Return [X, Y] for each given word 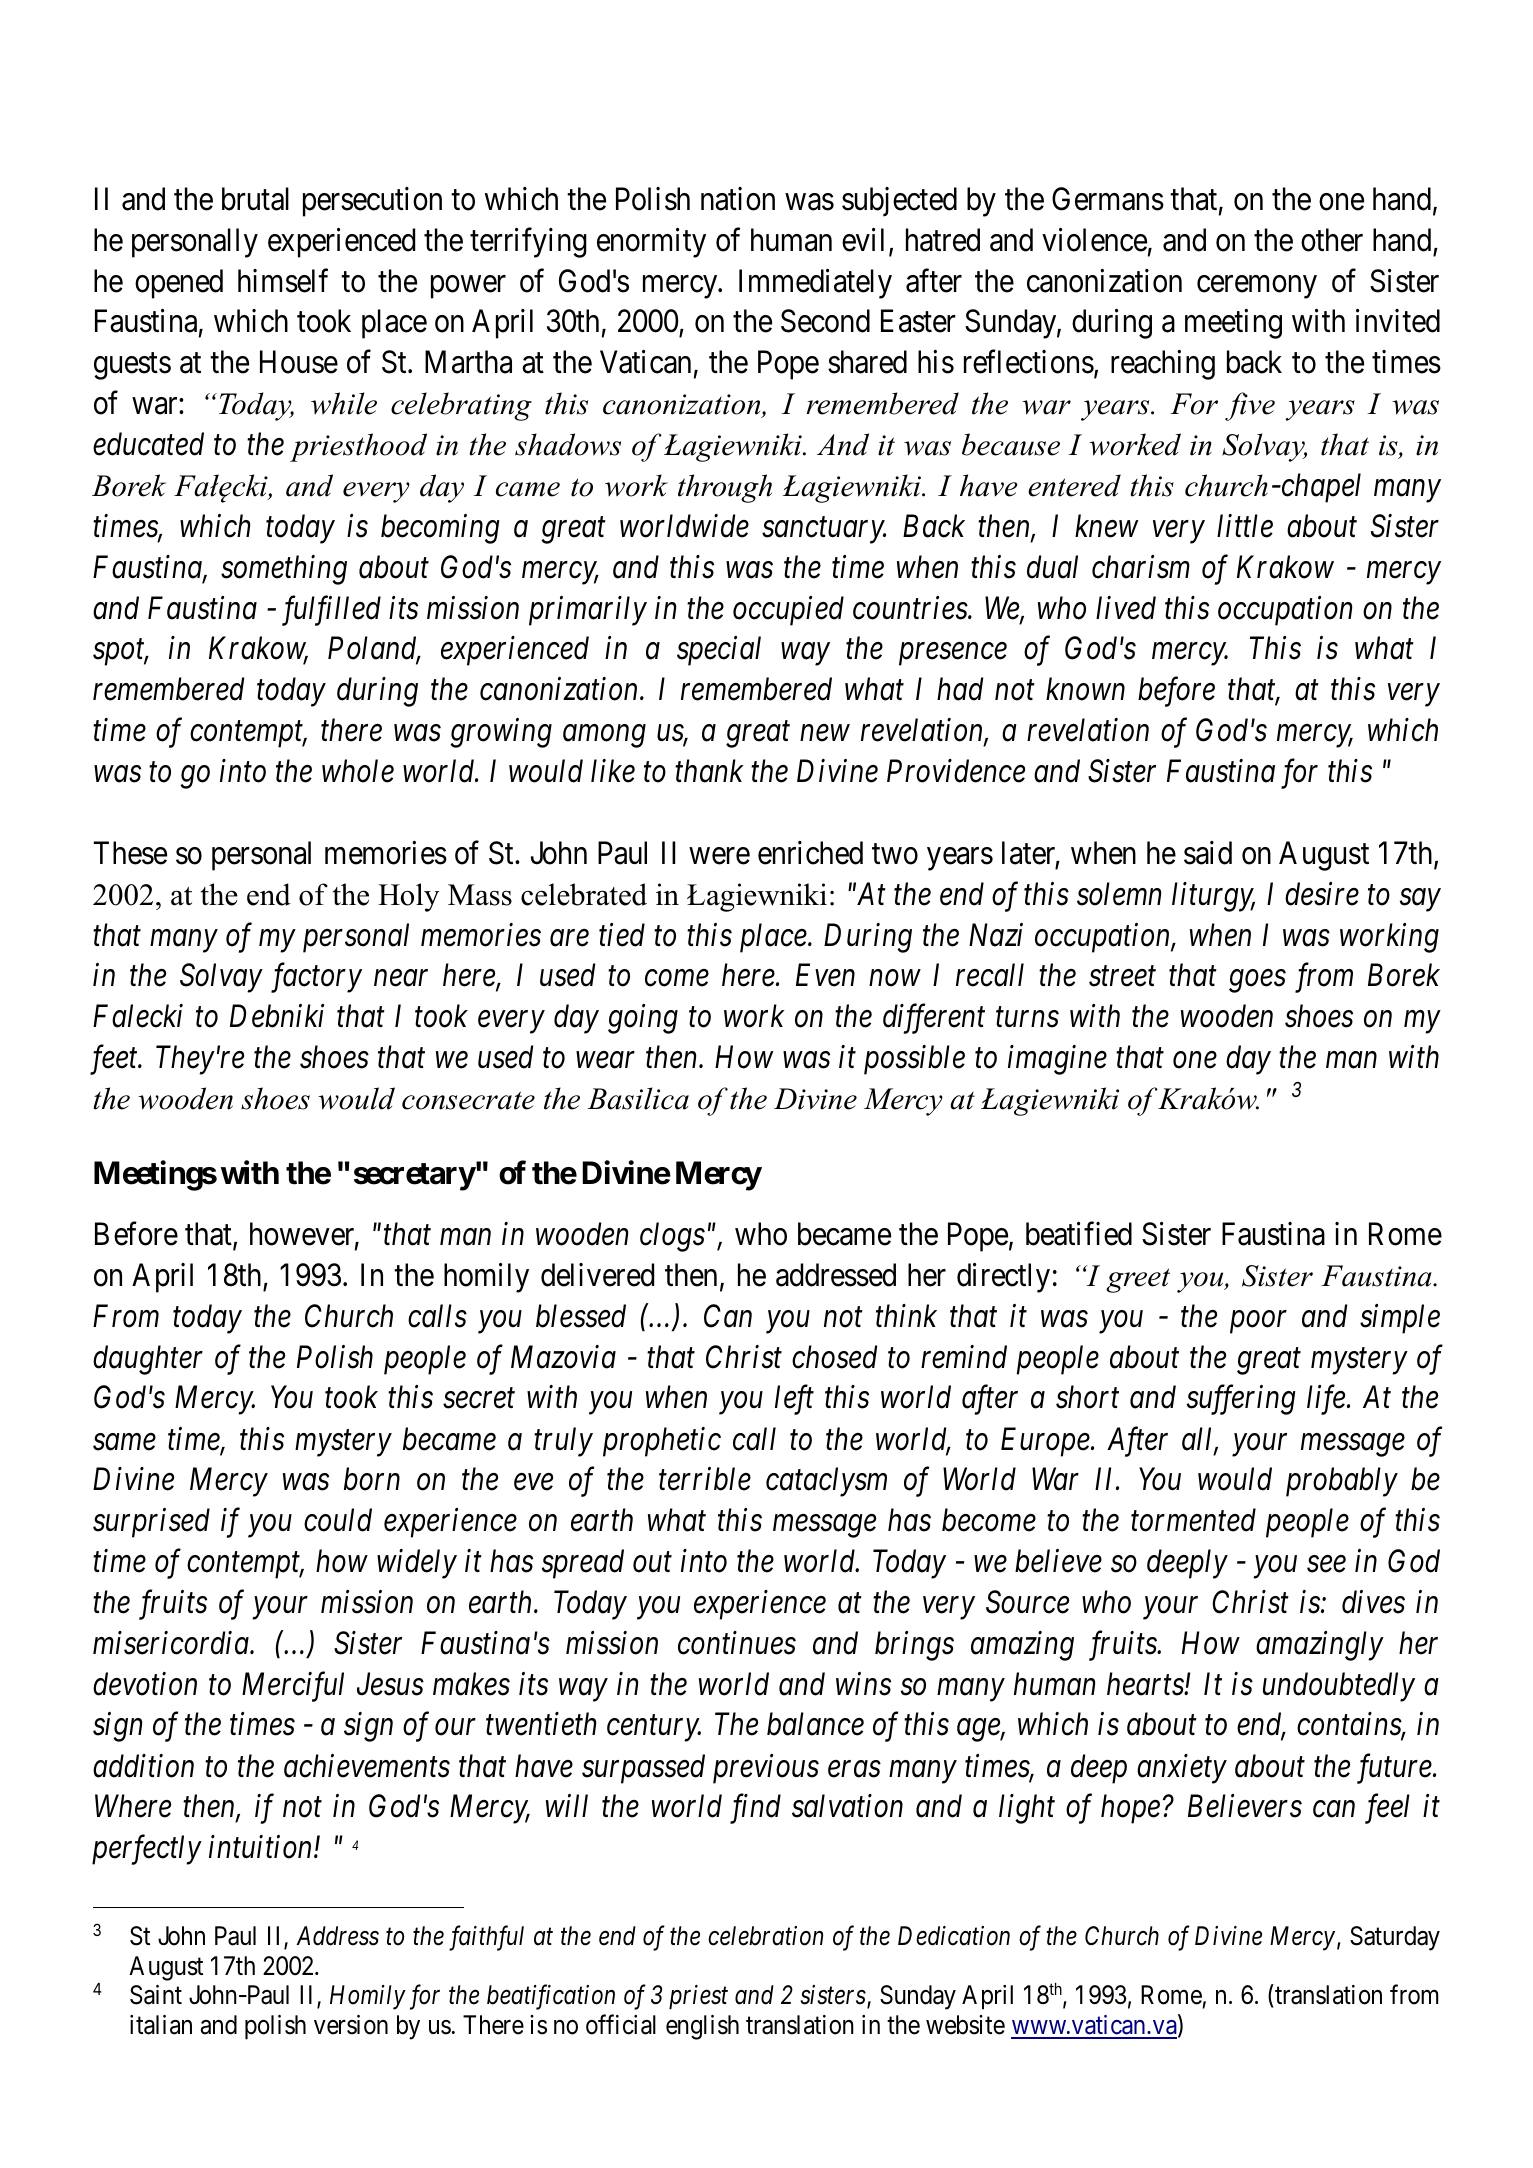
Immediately [815, 284]
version [351, 2025]
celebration [765, 1936]
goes [1257, 982]
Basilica [638, 1098]
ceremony [1257, 287]
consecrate [468, 1100]
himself [283, 280]
